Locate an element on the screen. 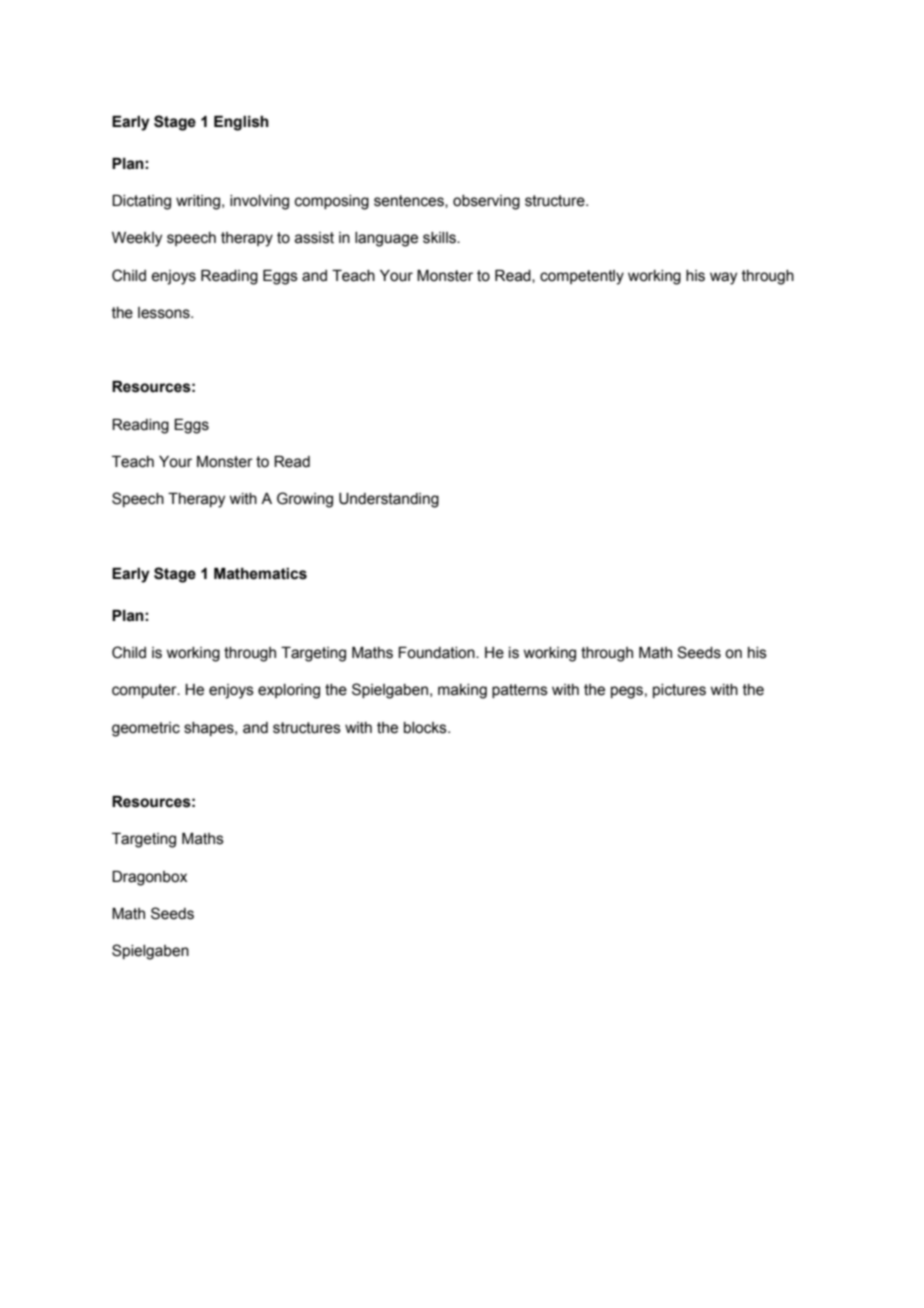  competently is located at coordinates (582, 277).
